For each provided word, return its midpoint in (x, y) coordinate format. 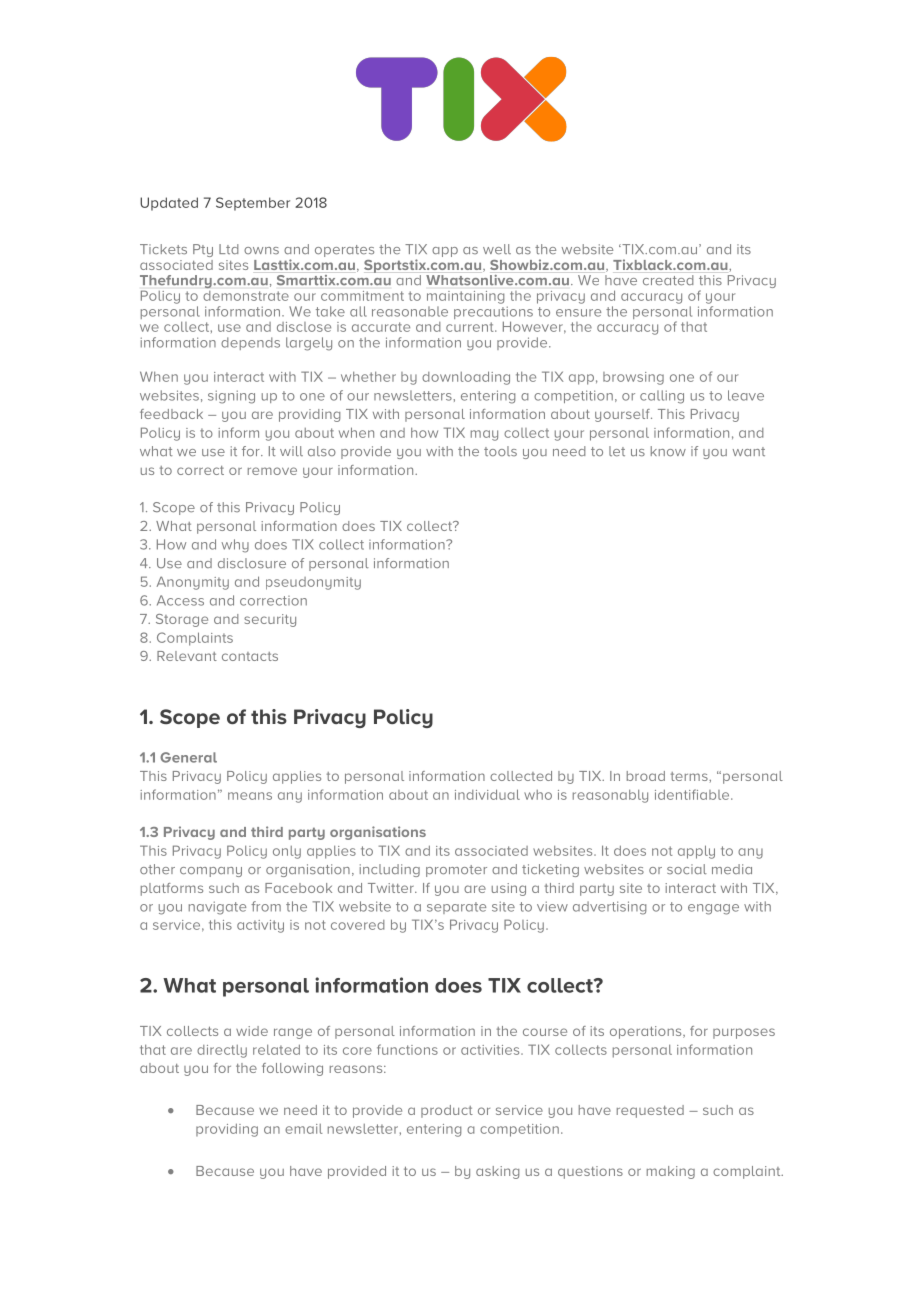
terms (690, 776)
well (497, 249)
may (484, 435)
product (447, 1111)
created (668, 280)
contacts (250, 656)
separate (456, 908)
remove (272, 471)
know (668, 451)
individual (487, 794)
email (303, 1129)
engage (713, 909)
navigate (217, 908)
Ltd (229, 249)
